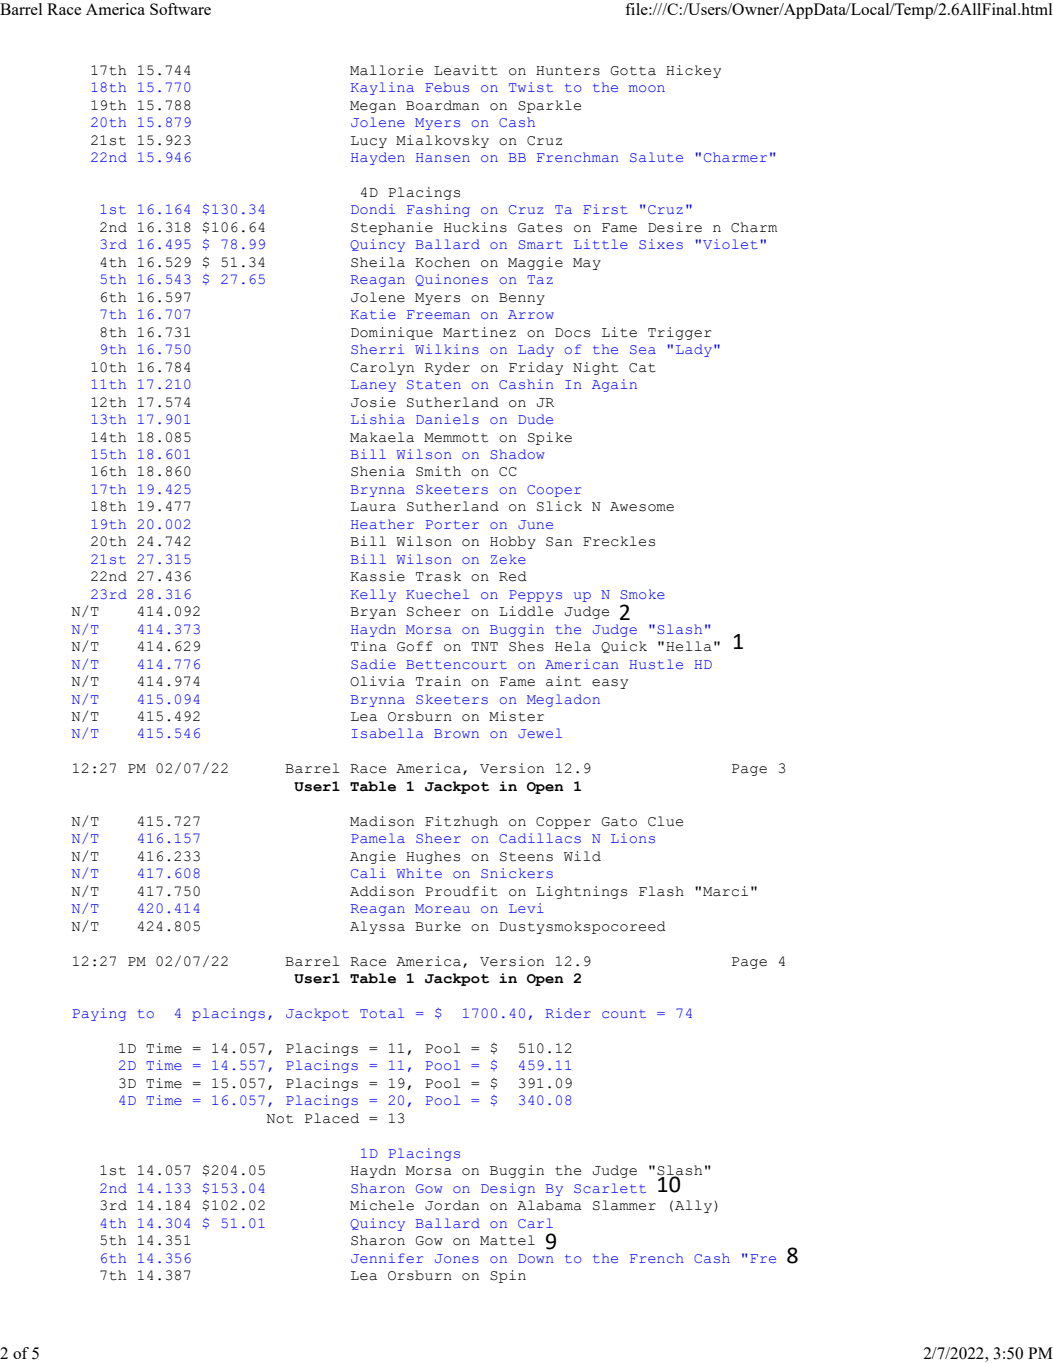  I want to click on Software, so click(180, 9).
